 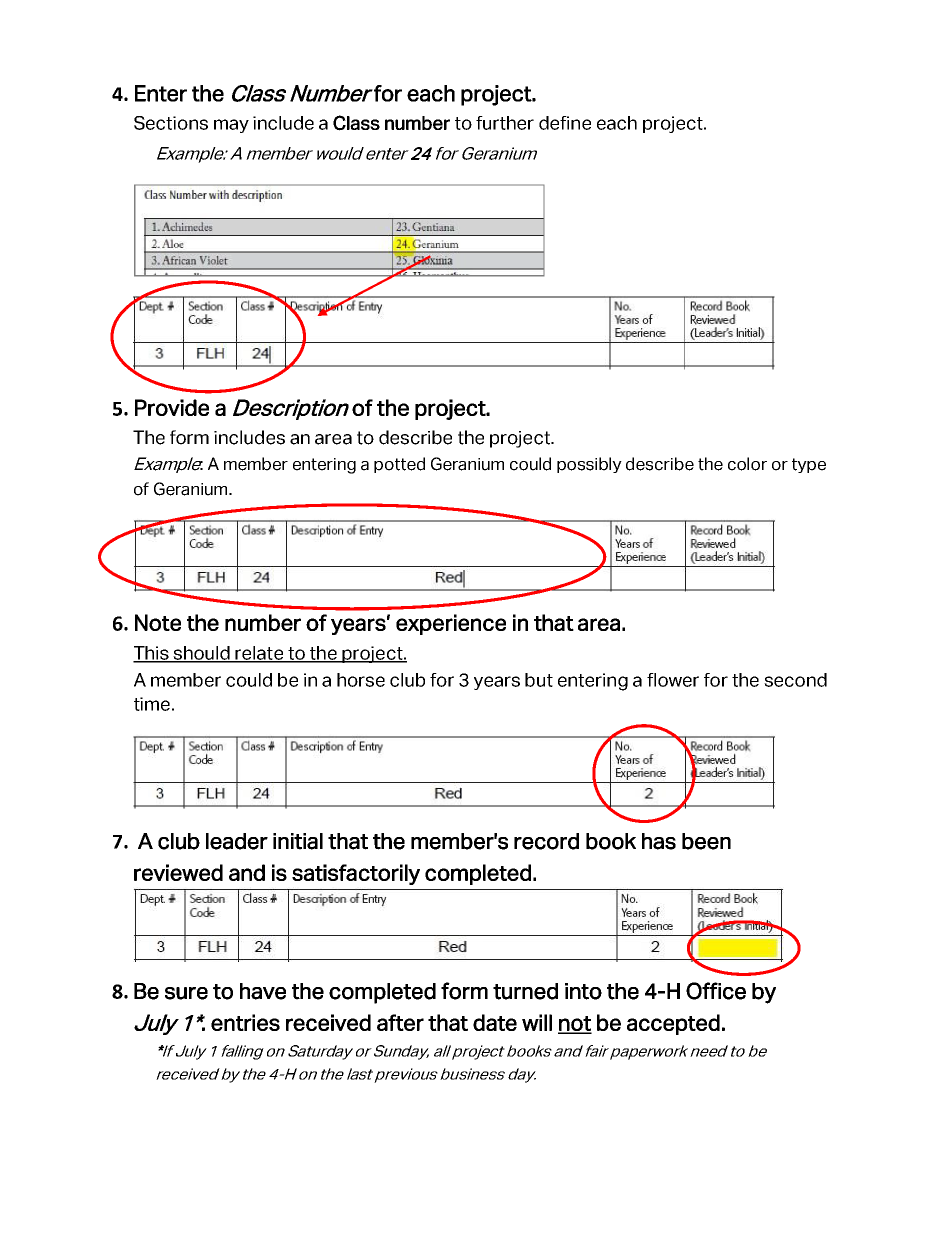 I want to click on Provide, so click(x=172, y=407).
